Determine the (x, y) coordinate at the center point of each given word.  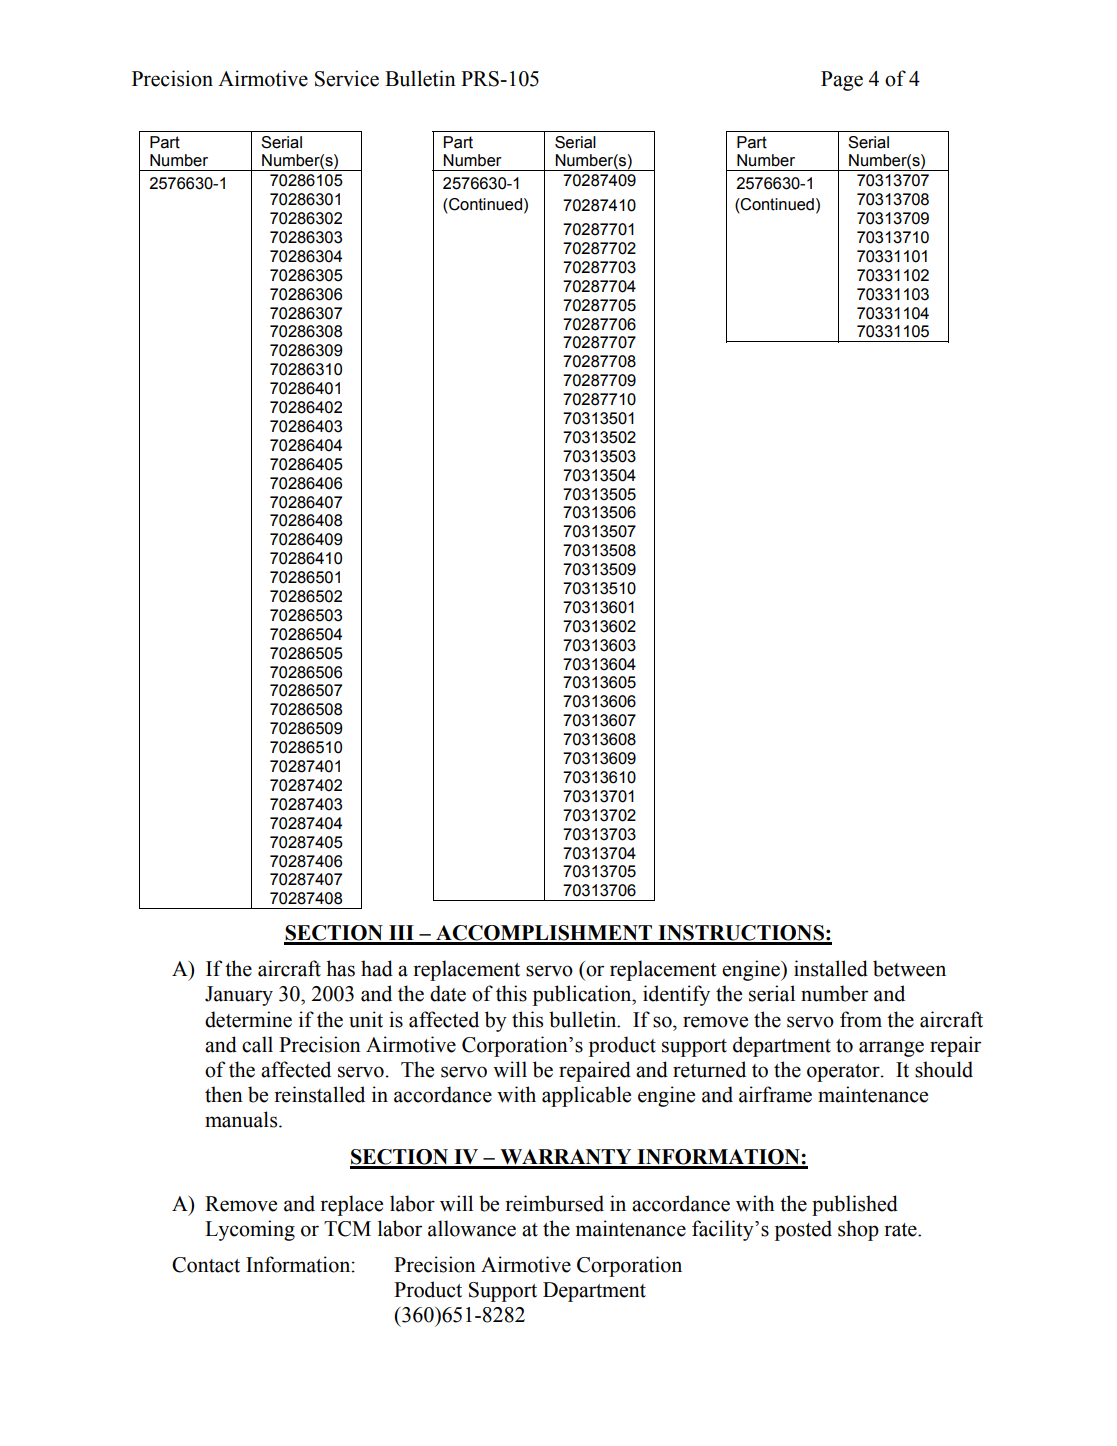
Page (842, 81)
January (239, 996)
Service (347, 78)
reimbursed (554, 1203)
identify (676, 995)
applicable (586, 1096)
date (448, 993)
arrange (891, 1049)
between (909, 968)
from (861, 1019)
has (340, 968)
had (377, 968)
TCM (347, 1229)
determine (248, 1019)
